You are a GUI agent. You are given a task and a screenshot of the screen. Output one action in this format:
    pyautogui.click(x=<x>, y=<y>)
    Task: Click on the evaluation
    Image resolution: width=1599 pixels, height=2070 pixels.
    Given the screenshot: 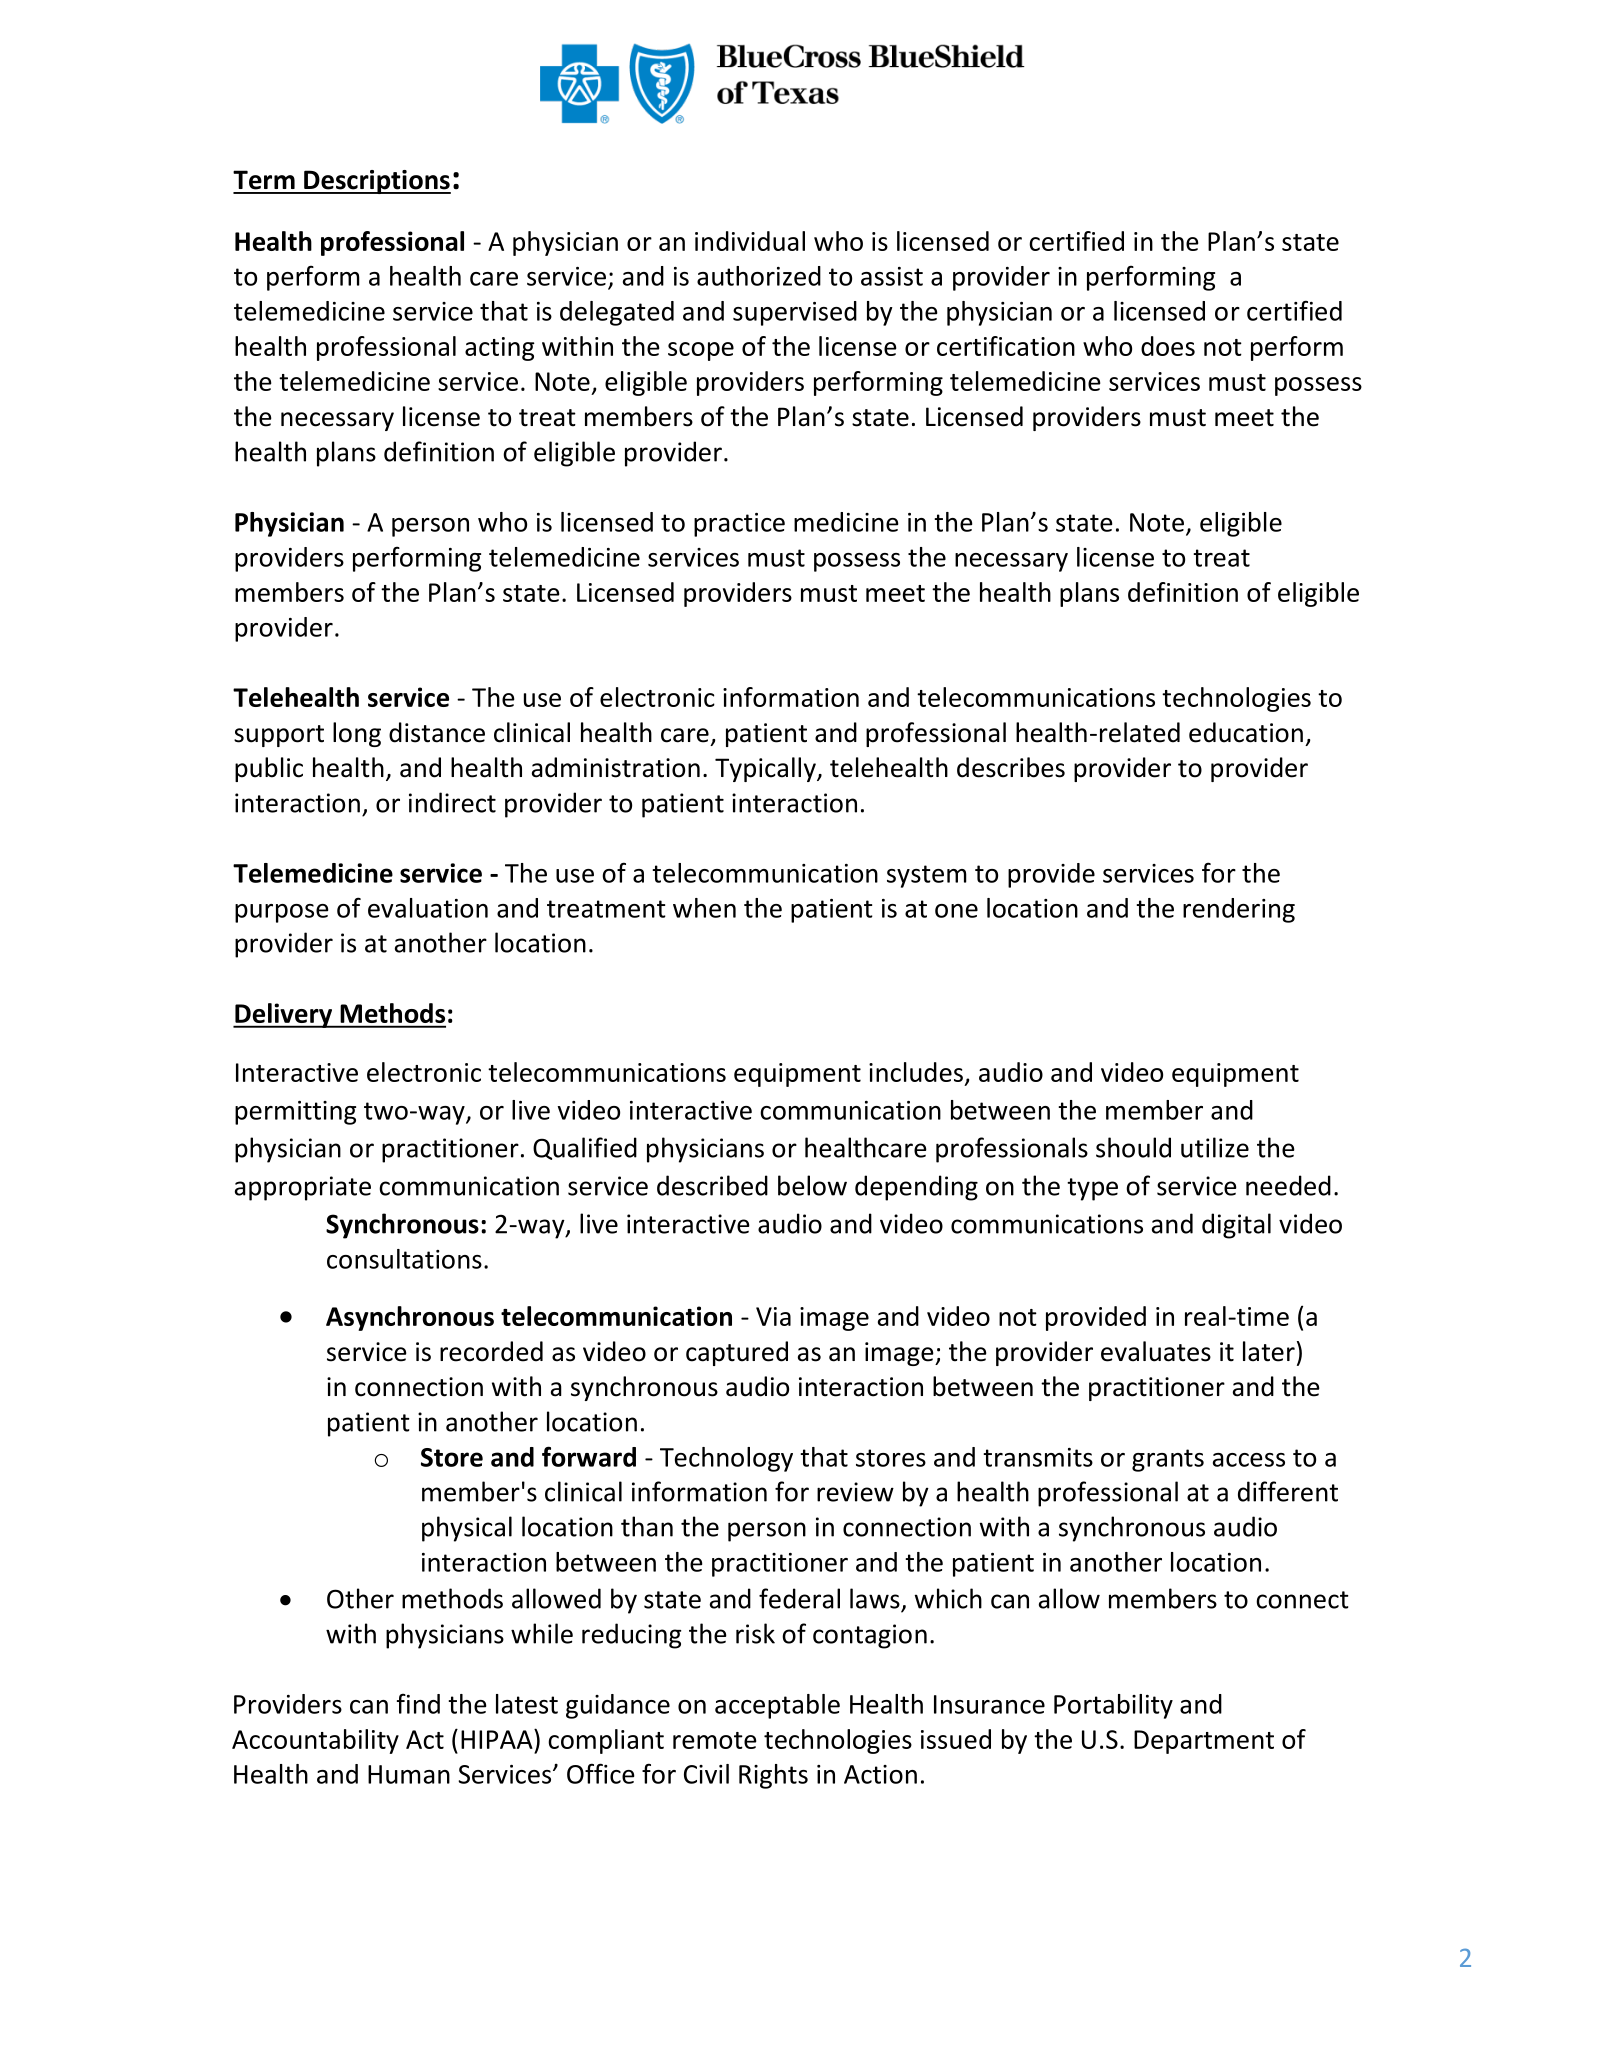 What is the action you would take?
    pyautogui.click(x=428, y=908)
